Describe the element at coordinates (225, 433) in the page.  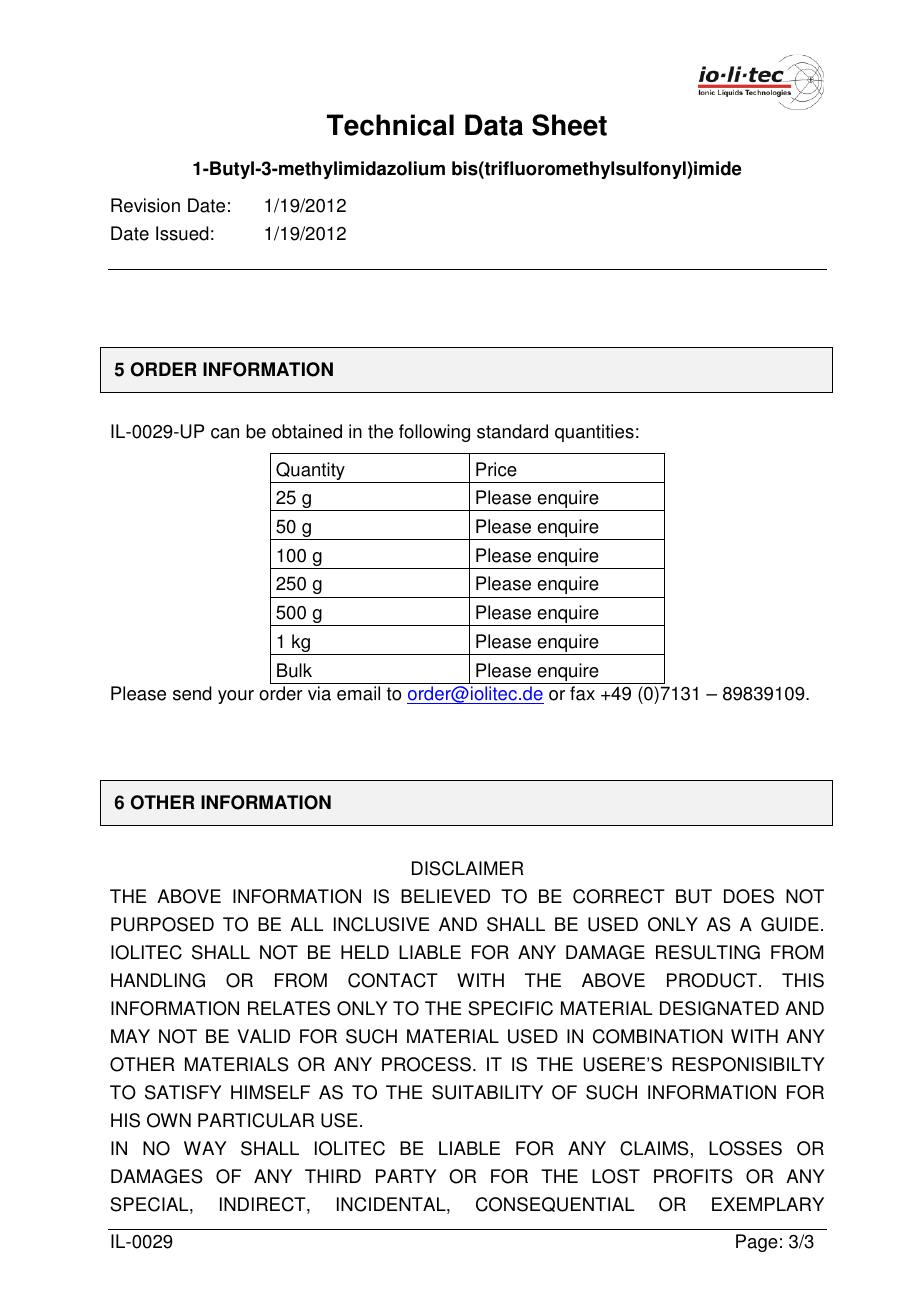
I see `can` at that location.
